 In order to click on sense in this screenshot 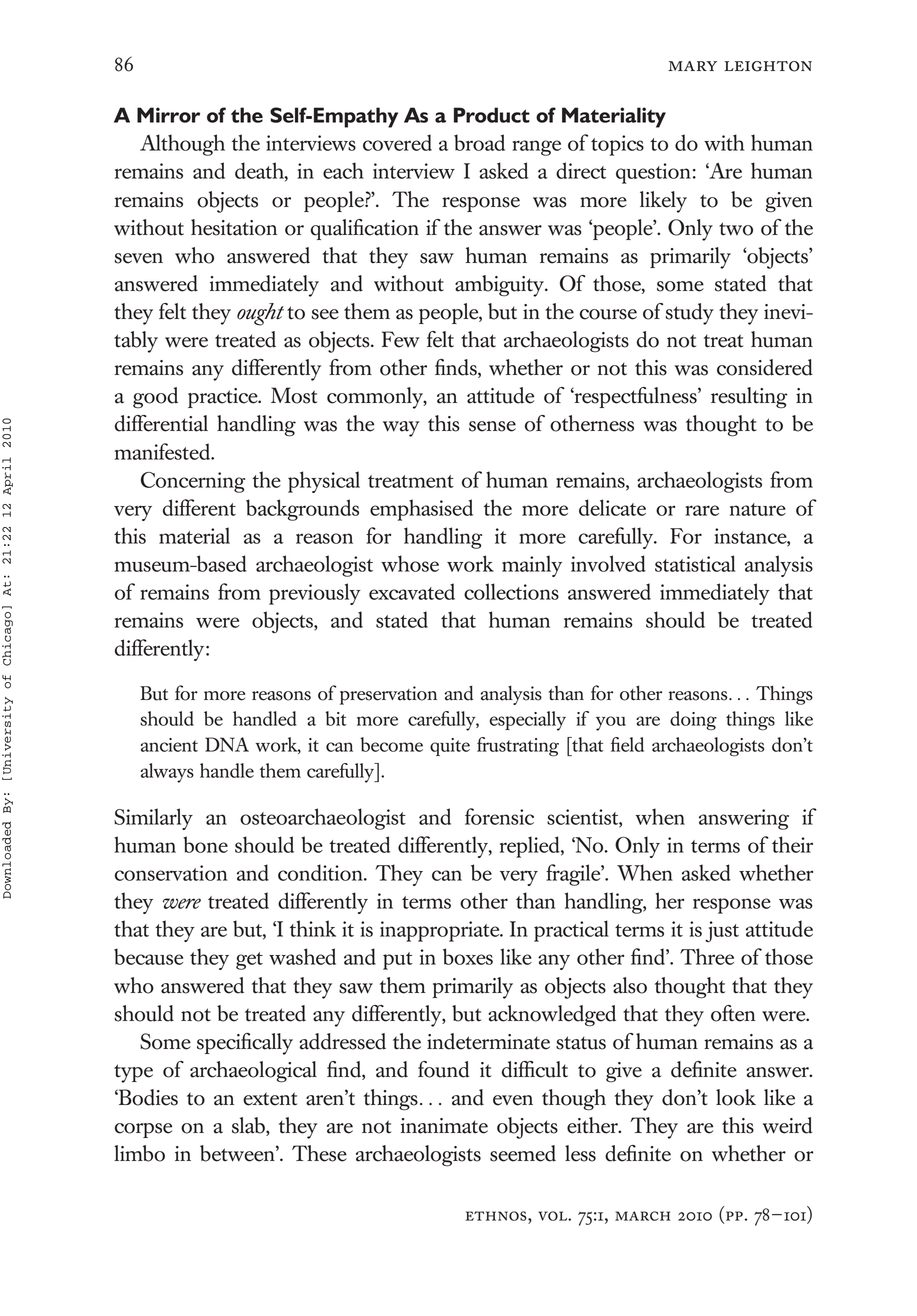, I will do `click(492, 426)`.
